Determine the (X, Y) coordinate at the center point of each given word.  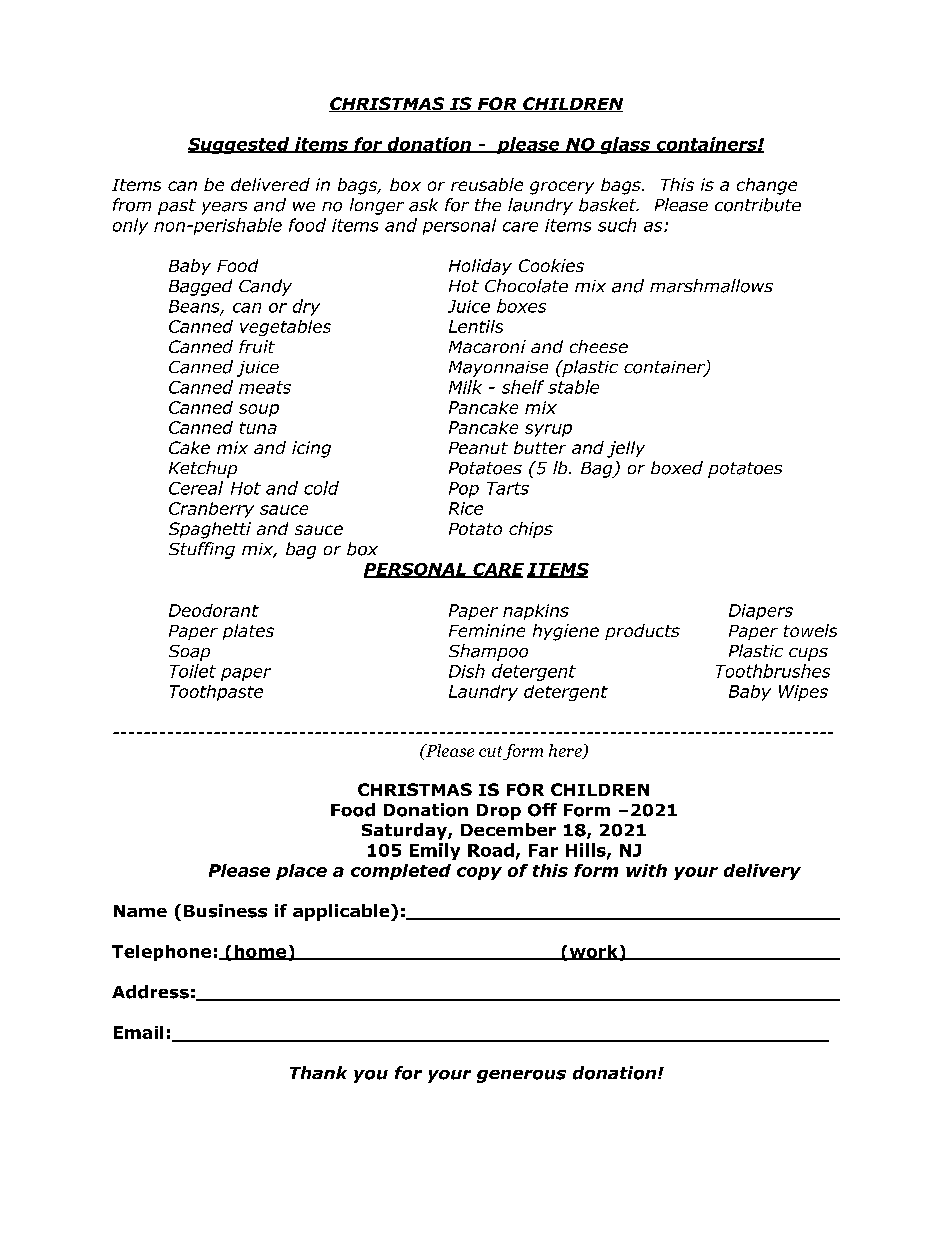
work (593, 952)
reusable (487, 184)
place (301, 872)
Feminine (487, 630)
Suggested (240, 145)
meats (265, 387)
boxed (677, 468)
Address (150, 992)
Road (491, 850)
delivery (762, 872)
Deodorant (214, 610)
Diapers (761, 612)
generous (521, 1076)
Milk (465, 387)
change (767, 186)
